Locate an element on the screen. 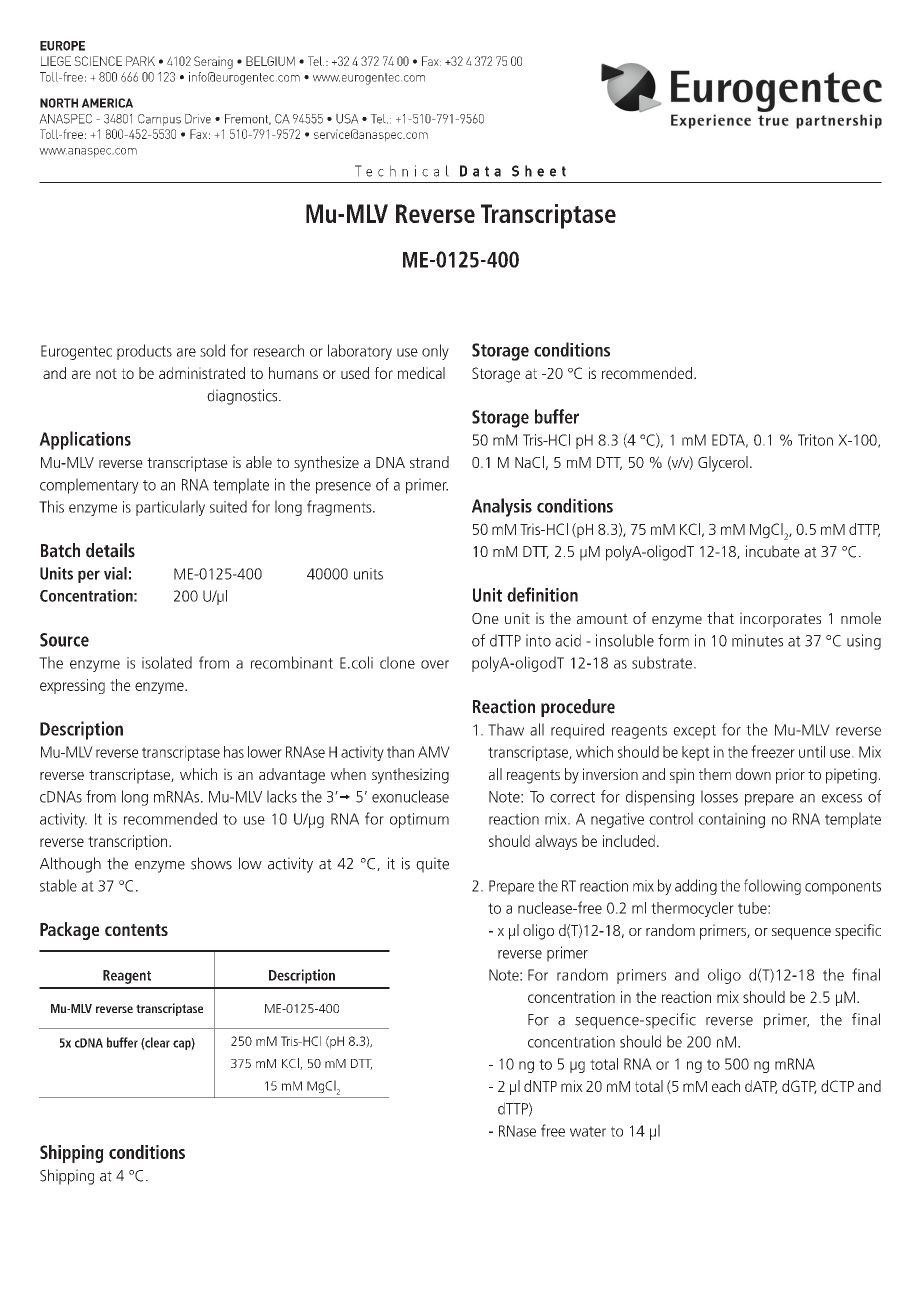  vial is located at coordinates (115, 573).
